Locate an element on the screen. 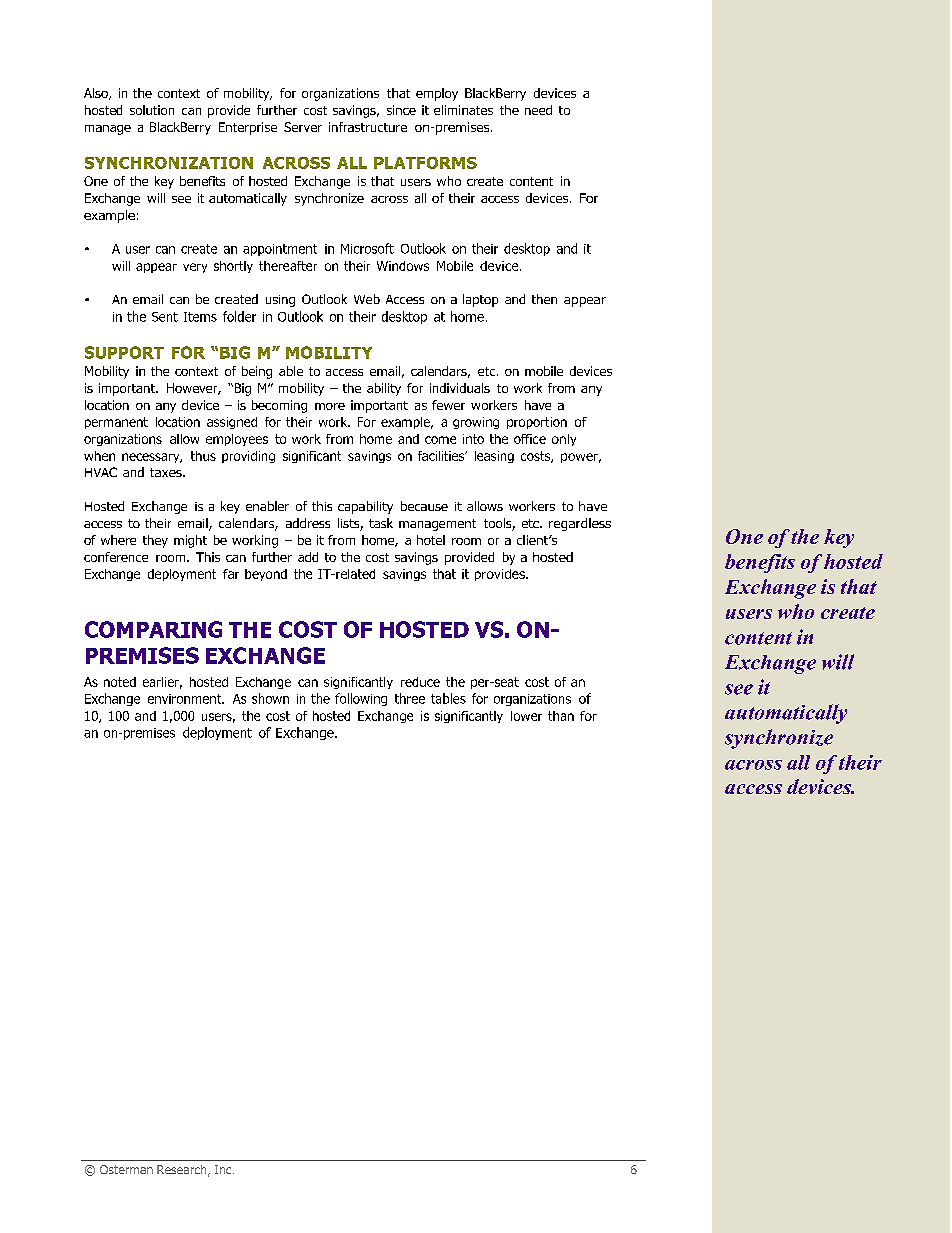  Web is located at coordinates (367, 299).
